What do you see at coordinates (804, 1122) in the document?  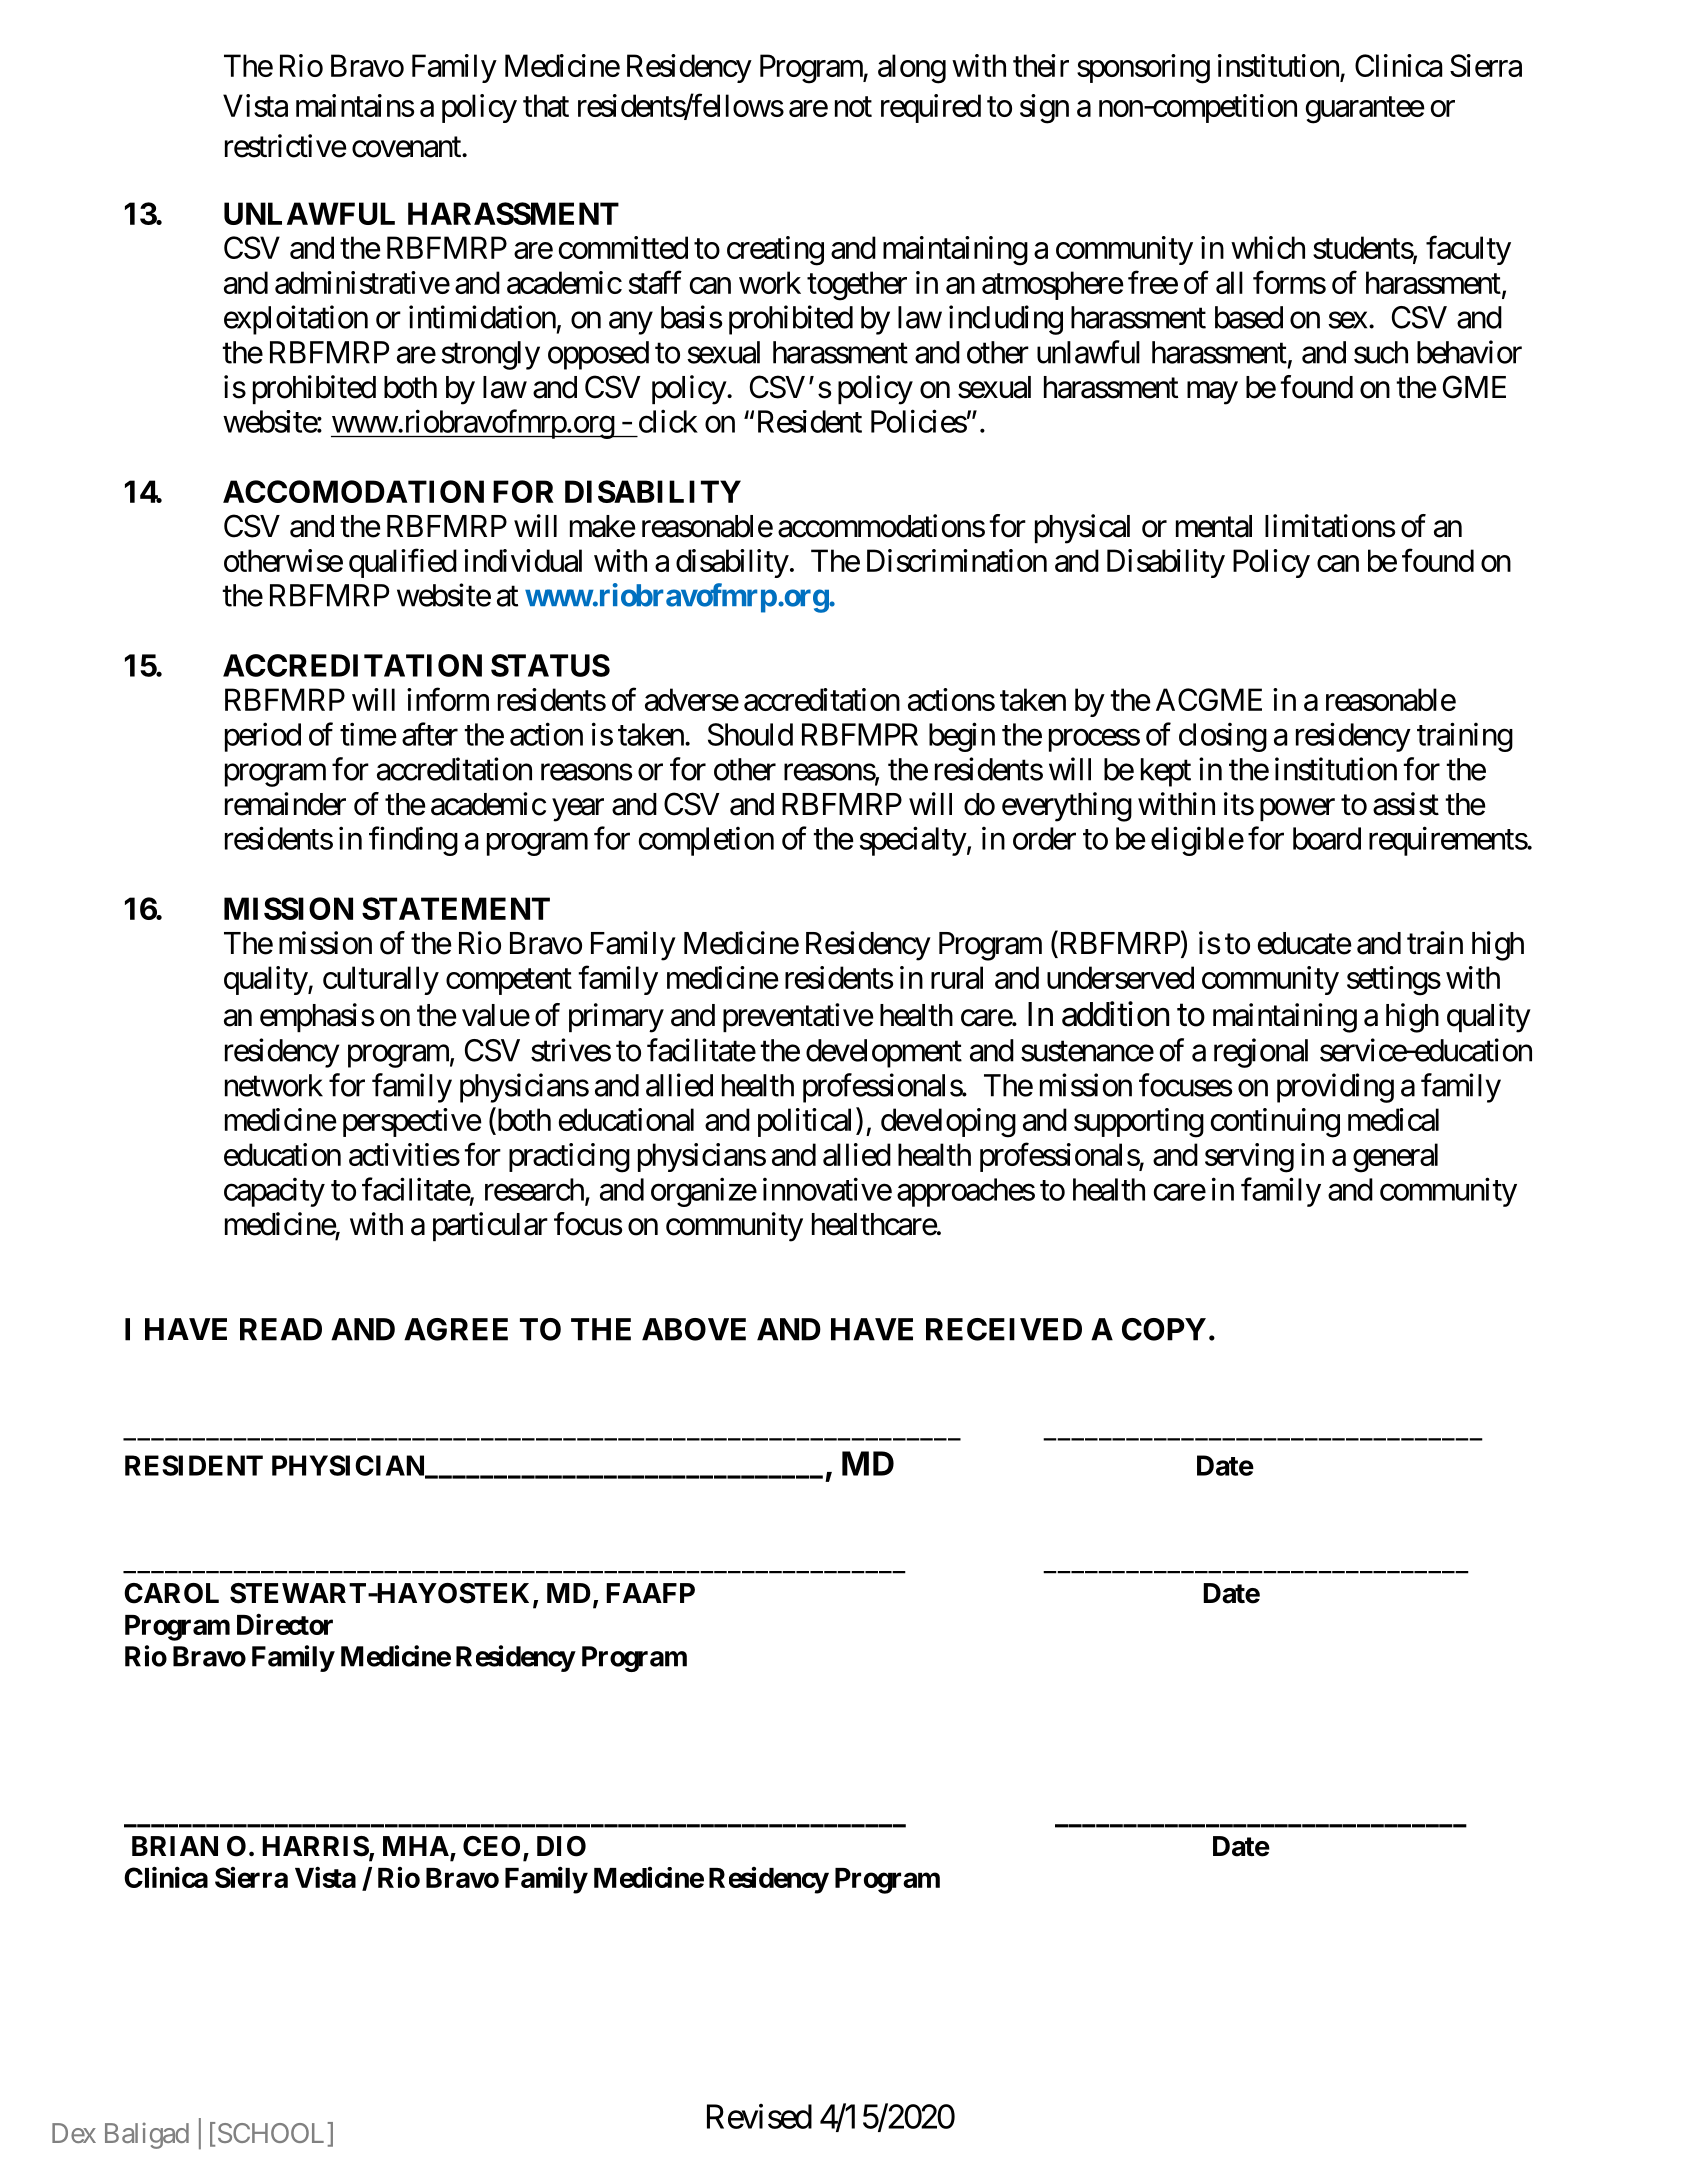 I see `political` at bounding box center [804, 1122].
